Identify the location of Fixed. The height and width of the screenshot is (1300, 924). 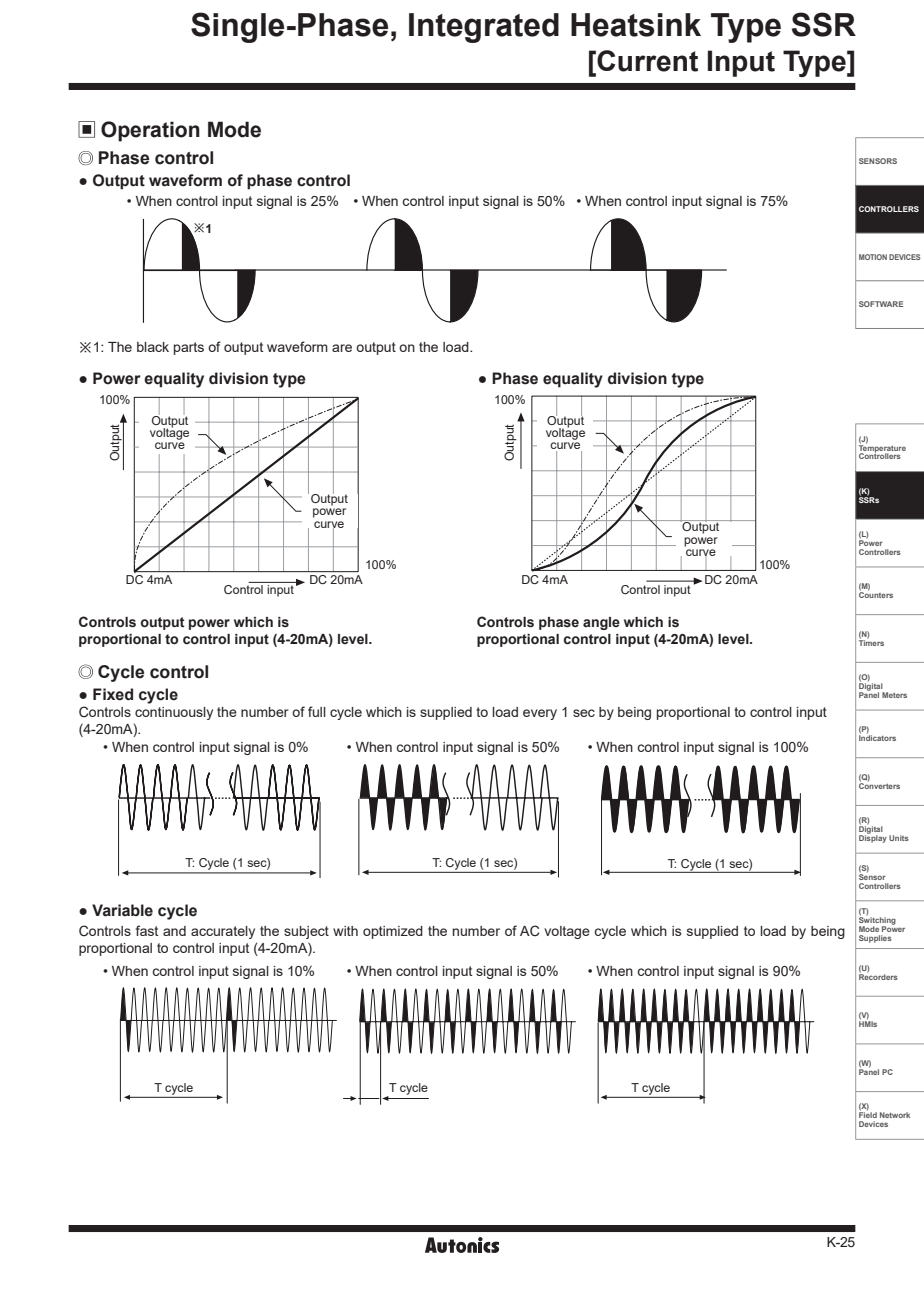
(113, 694).
